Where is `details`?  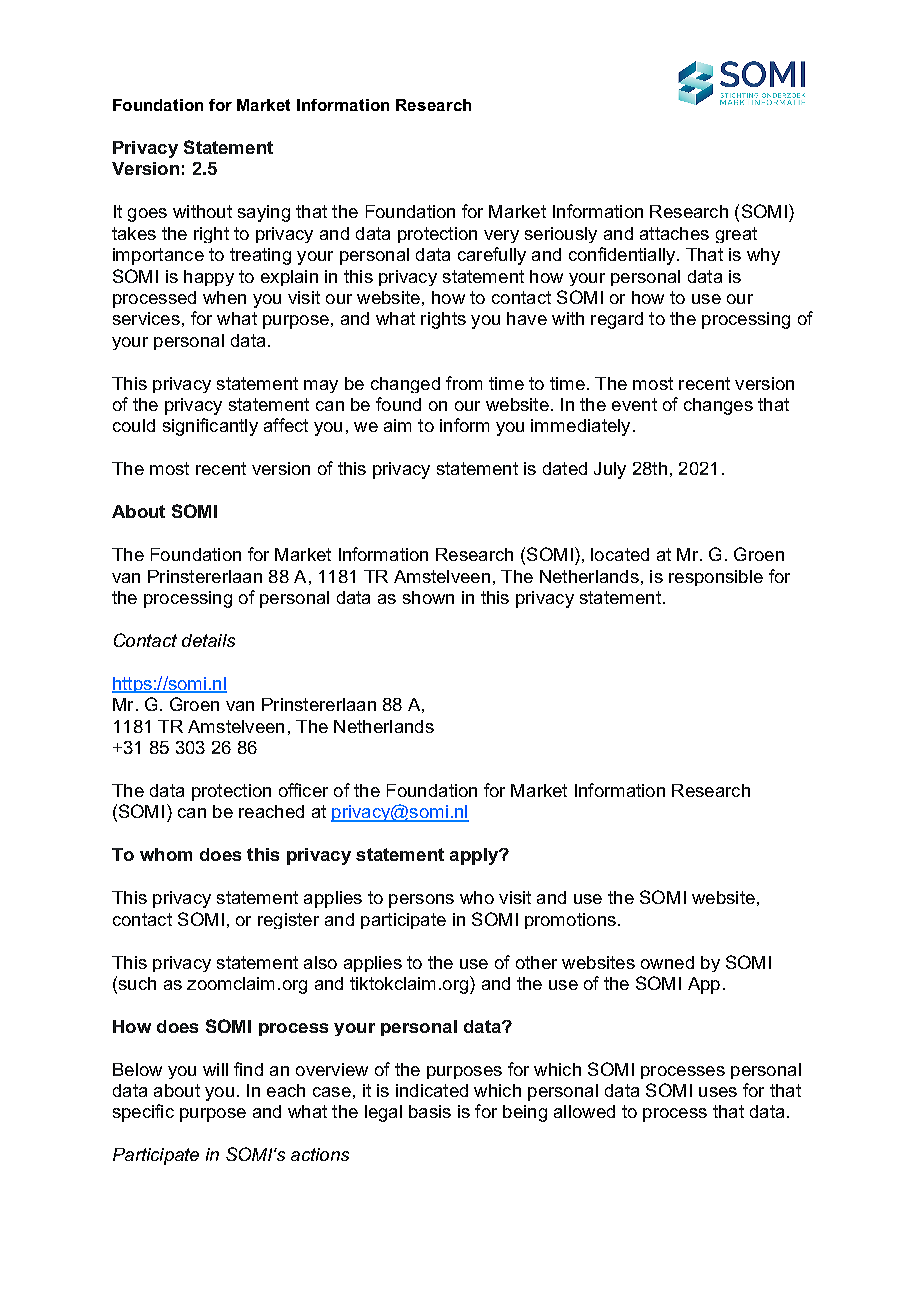
details is located at coordinates (208, 640).
